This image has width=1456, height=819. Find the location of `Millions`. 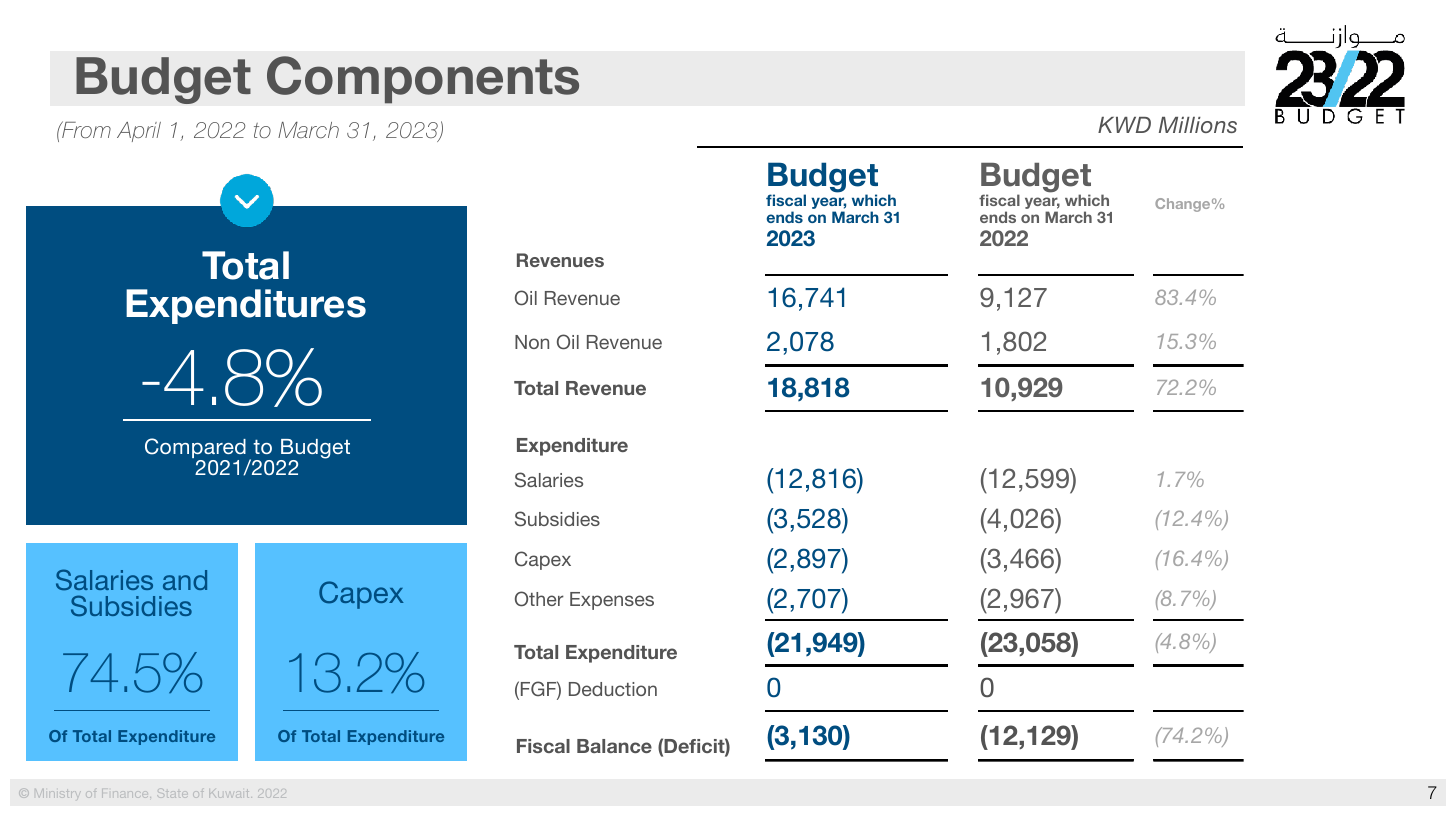

Millions is located at coordinates (1198, 125).
